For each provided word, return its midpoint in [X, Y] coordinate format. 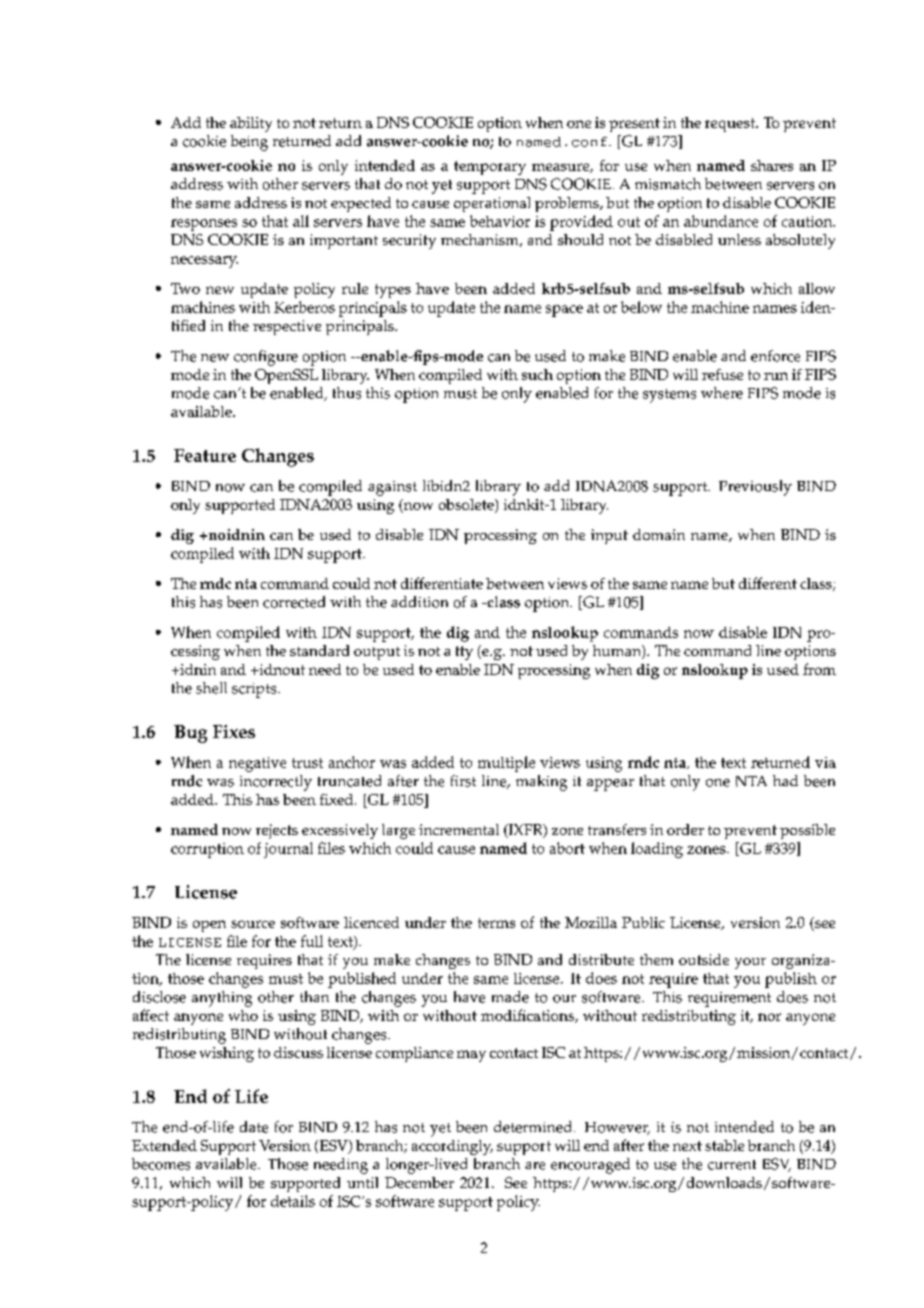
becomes [161, 1164]
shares [772, 165]
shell [211, 688]
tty [464, 653]
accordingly [452, 1147]
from [819, 669]
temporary [490, 168]
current [732, 1165]
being [249, 143]
